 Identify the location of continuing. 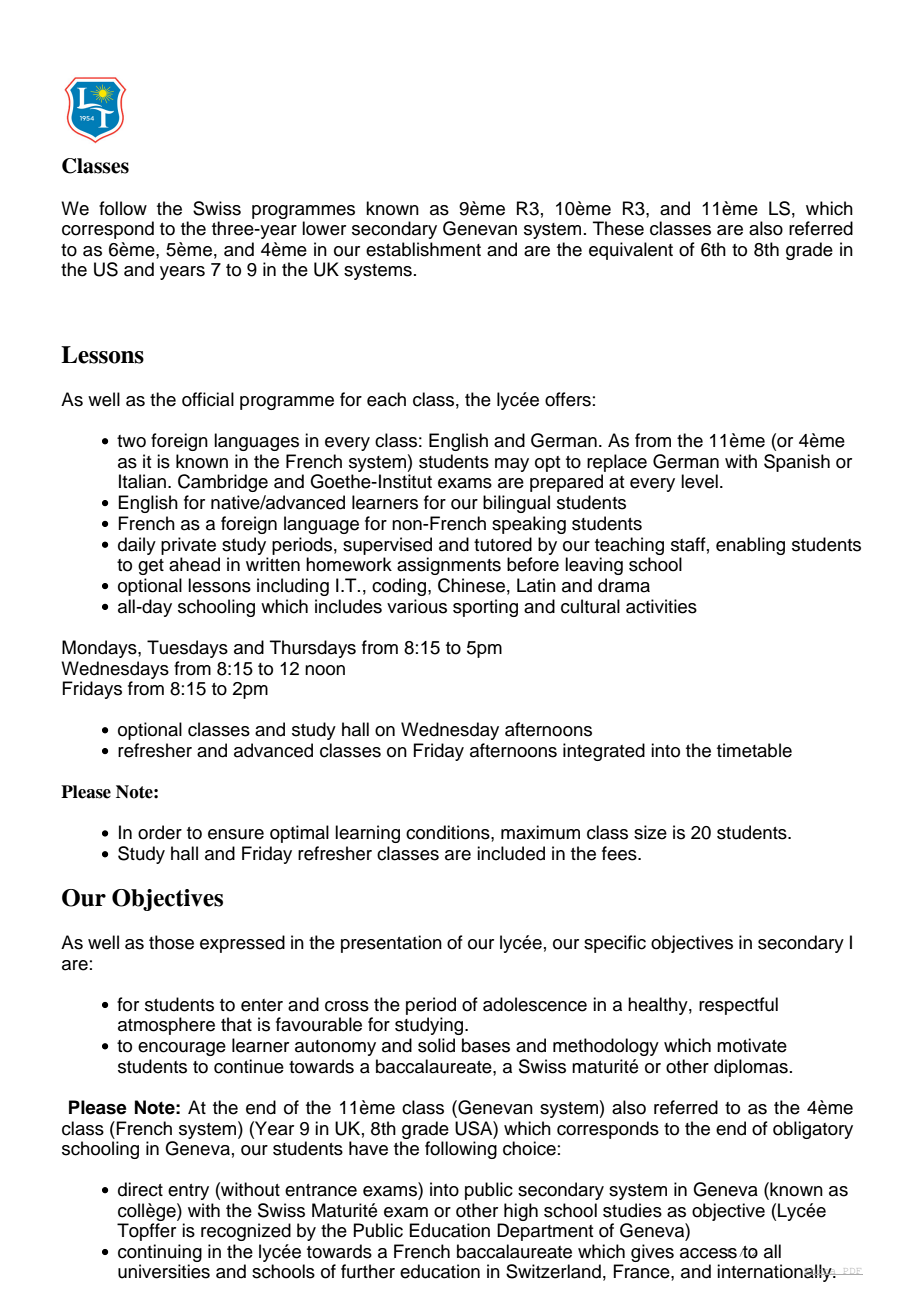
(160, 1253).
